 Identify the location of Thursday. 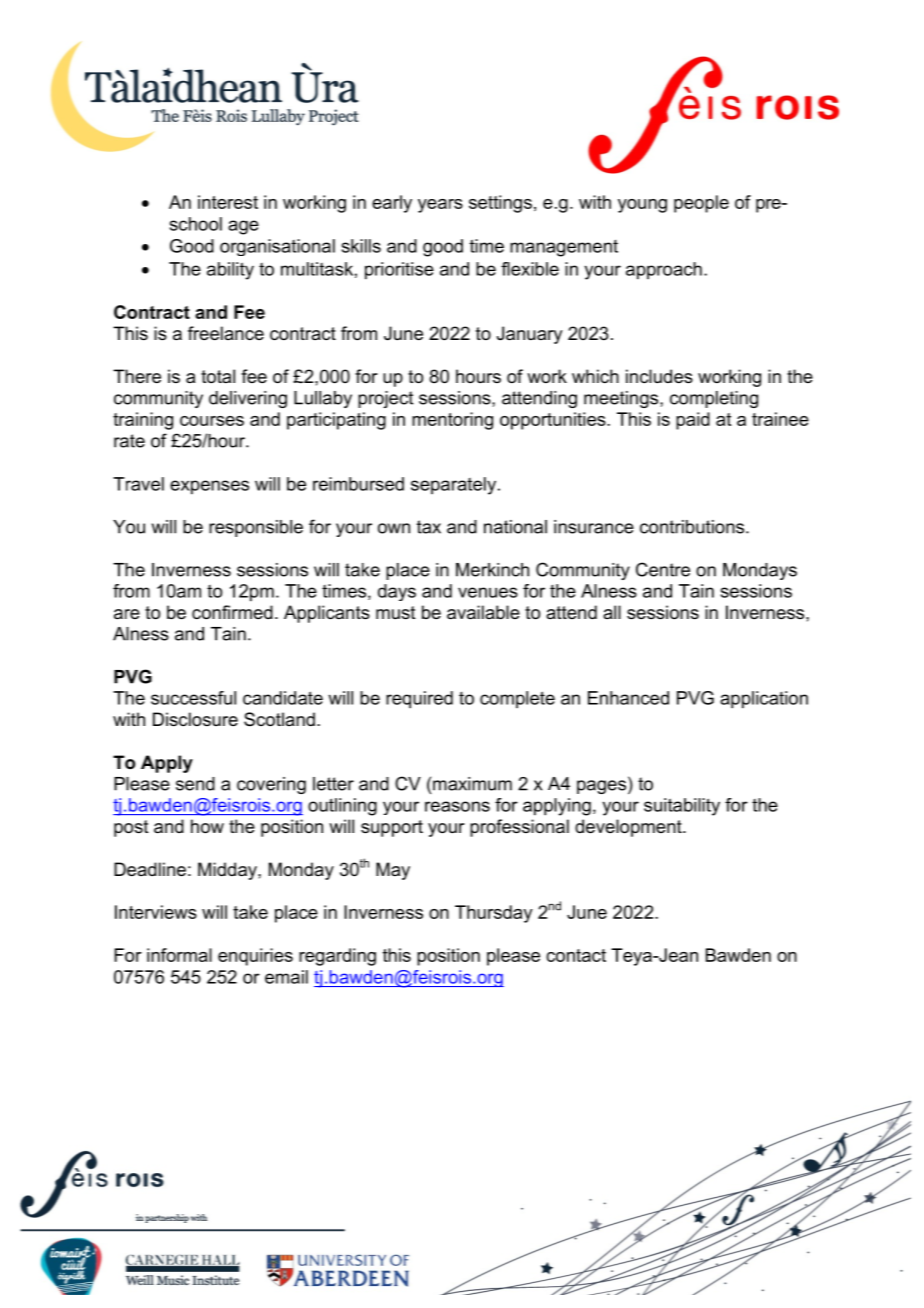
(494, 914).
